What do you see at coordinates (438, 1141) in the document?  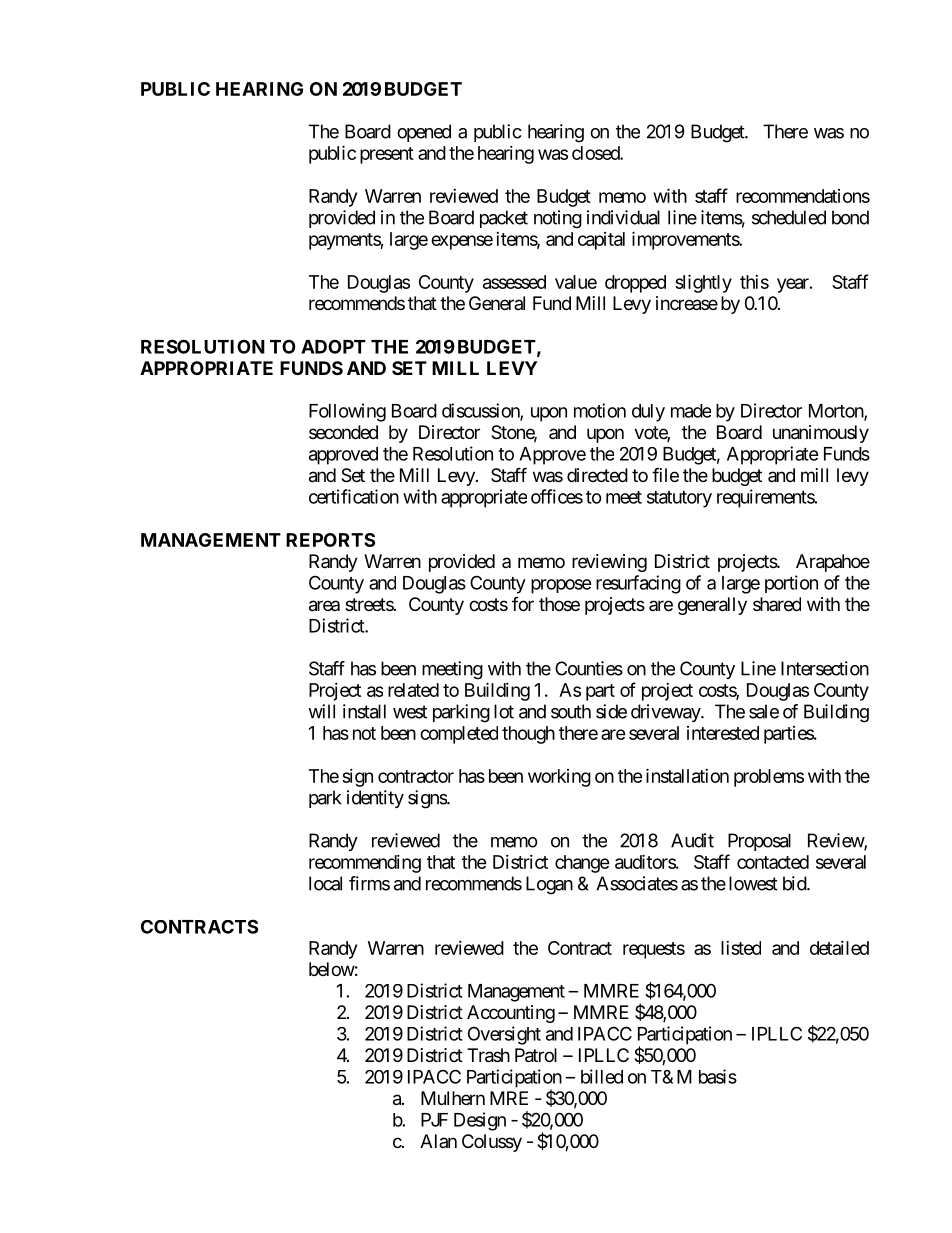 I see `Alan` at bounding box center [438, 1141].
